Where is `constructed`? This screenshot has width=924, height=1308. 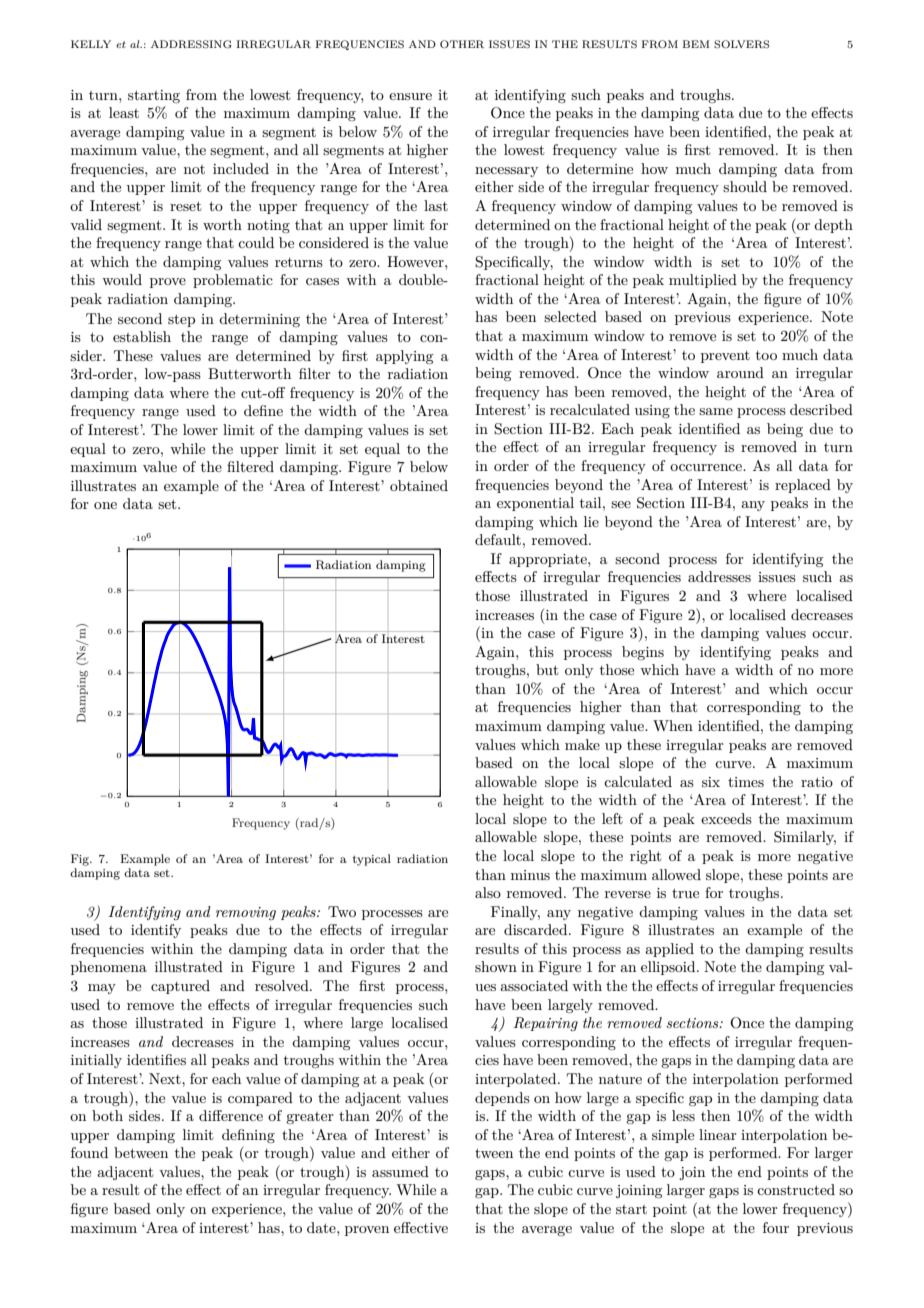 constructed is located at coordinates (796, 1189).
